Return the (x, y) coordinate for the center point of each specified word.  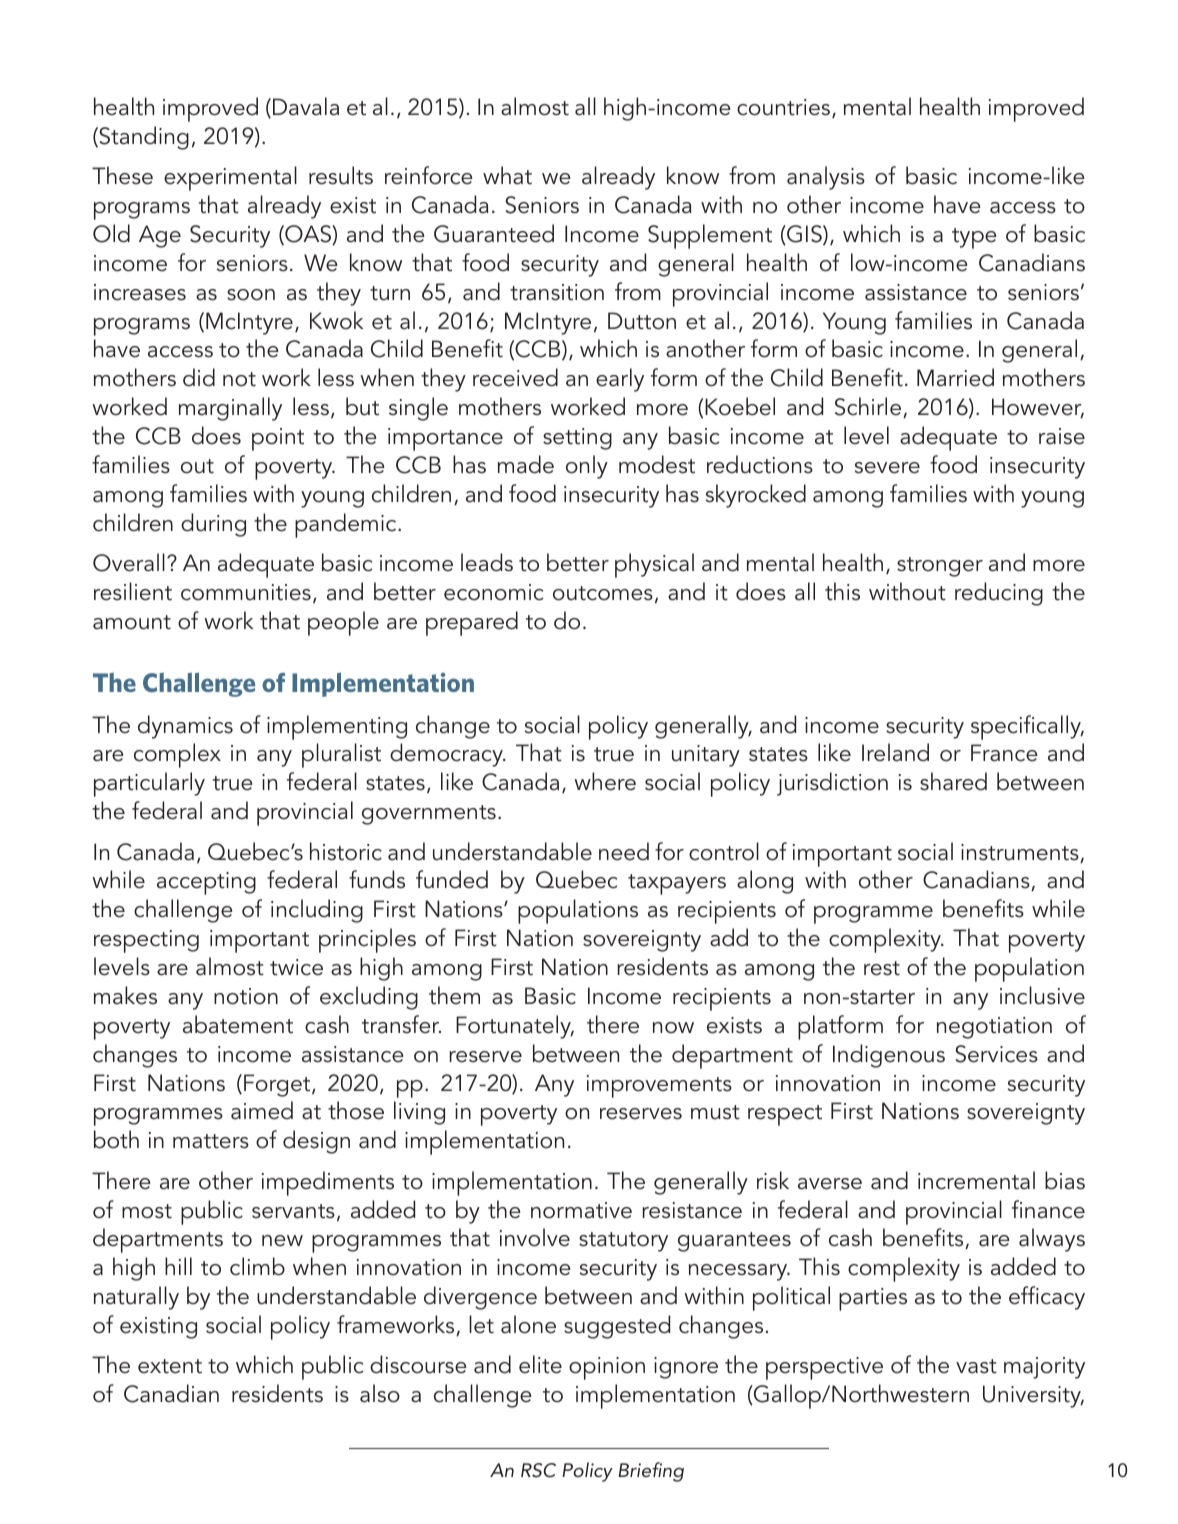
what (507, 175)
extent (170, 1366)
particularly (149, 784)
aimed (262, 1110)
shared (953, 781)
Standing (143, 138)
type (974, 238)
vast (976, 1366)
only (587, 467)
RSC (538, 1470)
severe (887, 468)
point (278, 439)
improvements (659, 1086)
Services (997, 1054)
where (605, 781)
